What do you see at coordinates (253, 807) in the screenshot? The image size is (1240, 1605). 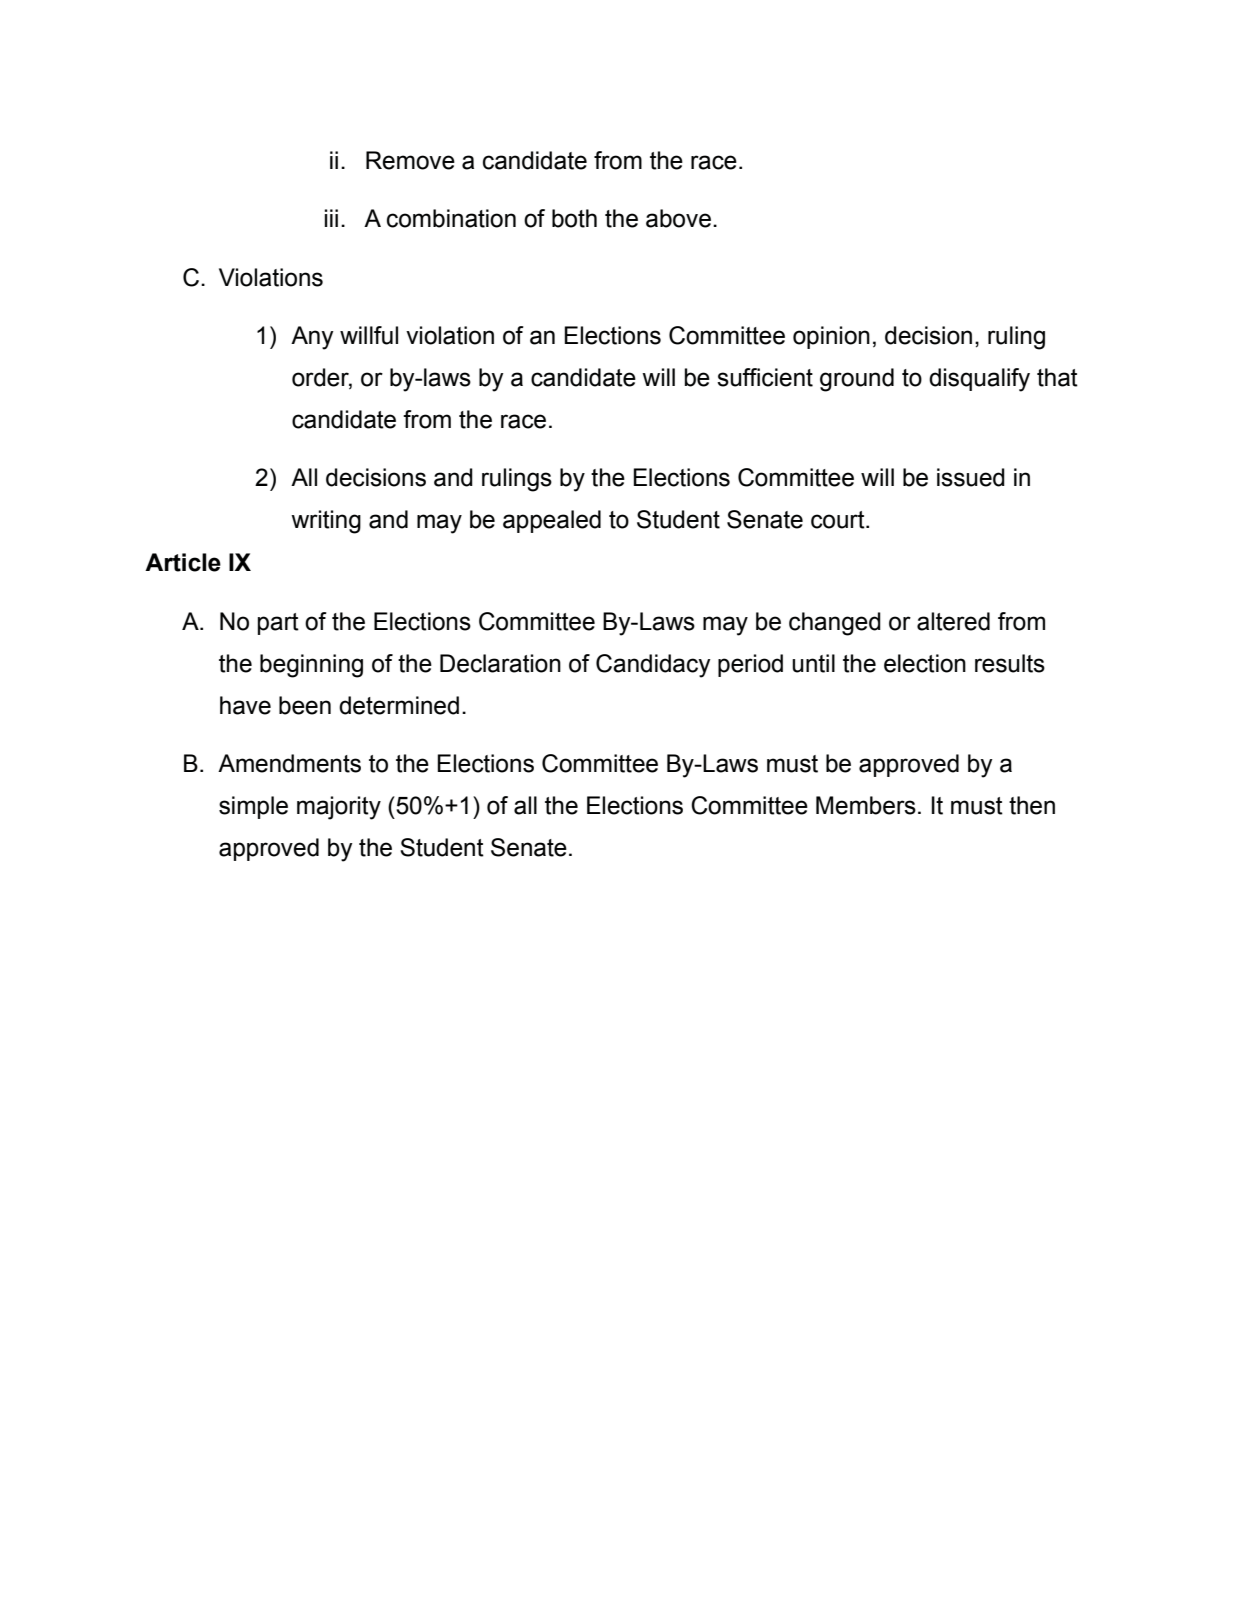 I see `simple` at bounding box center [253, 807].
